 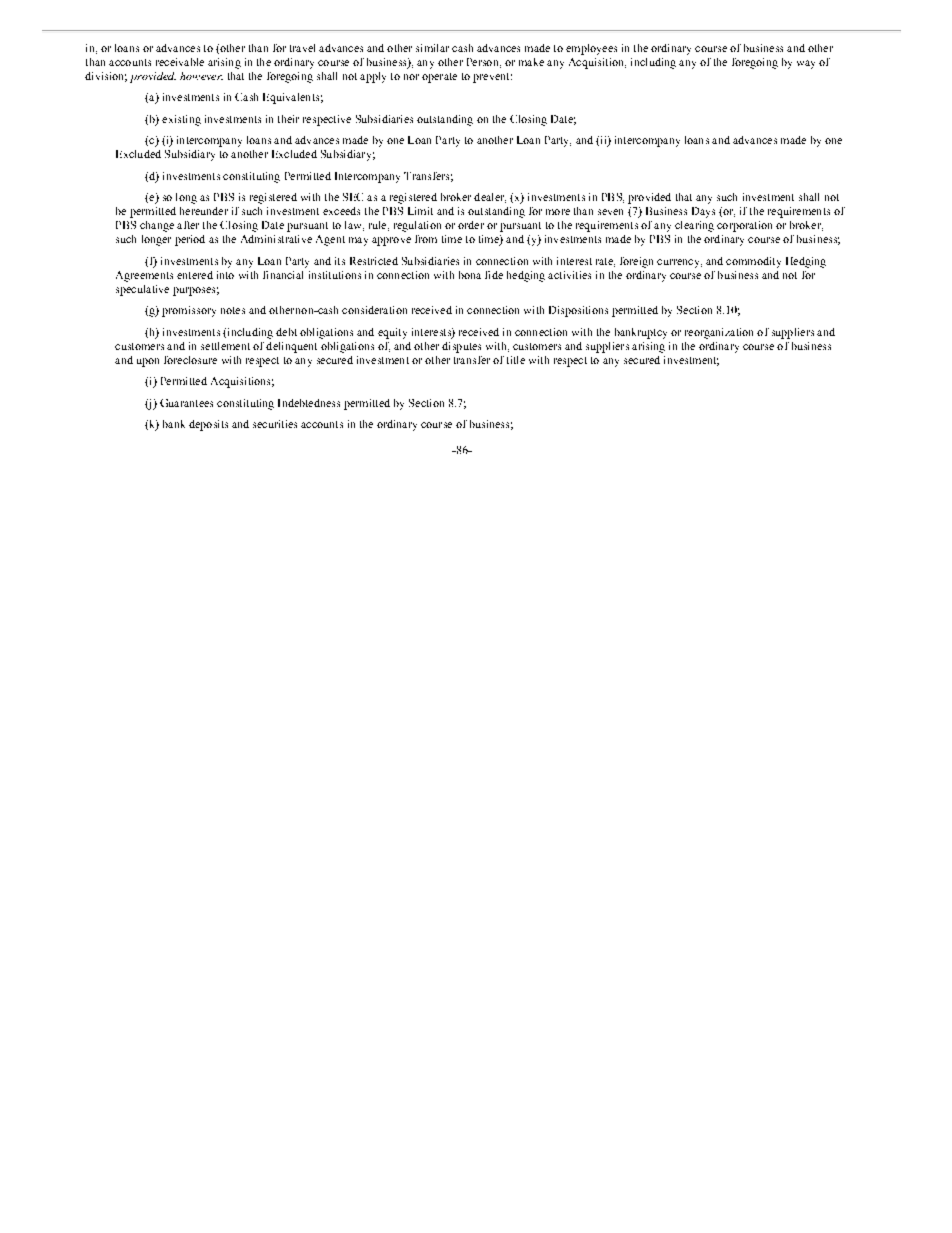 What do you see at coordinates (190, 240) in the screenshot?
I see `period` at bounding box center [190, 240].
